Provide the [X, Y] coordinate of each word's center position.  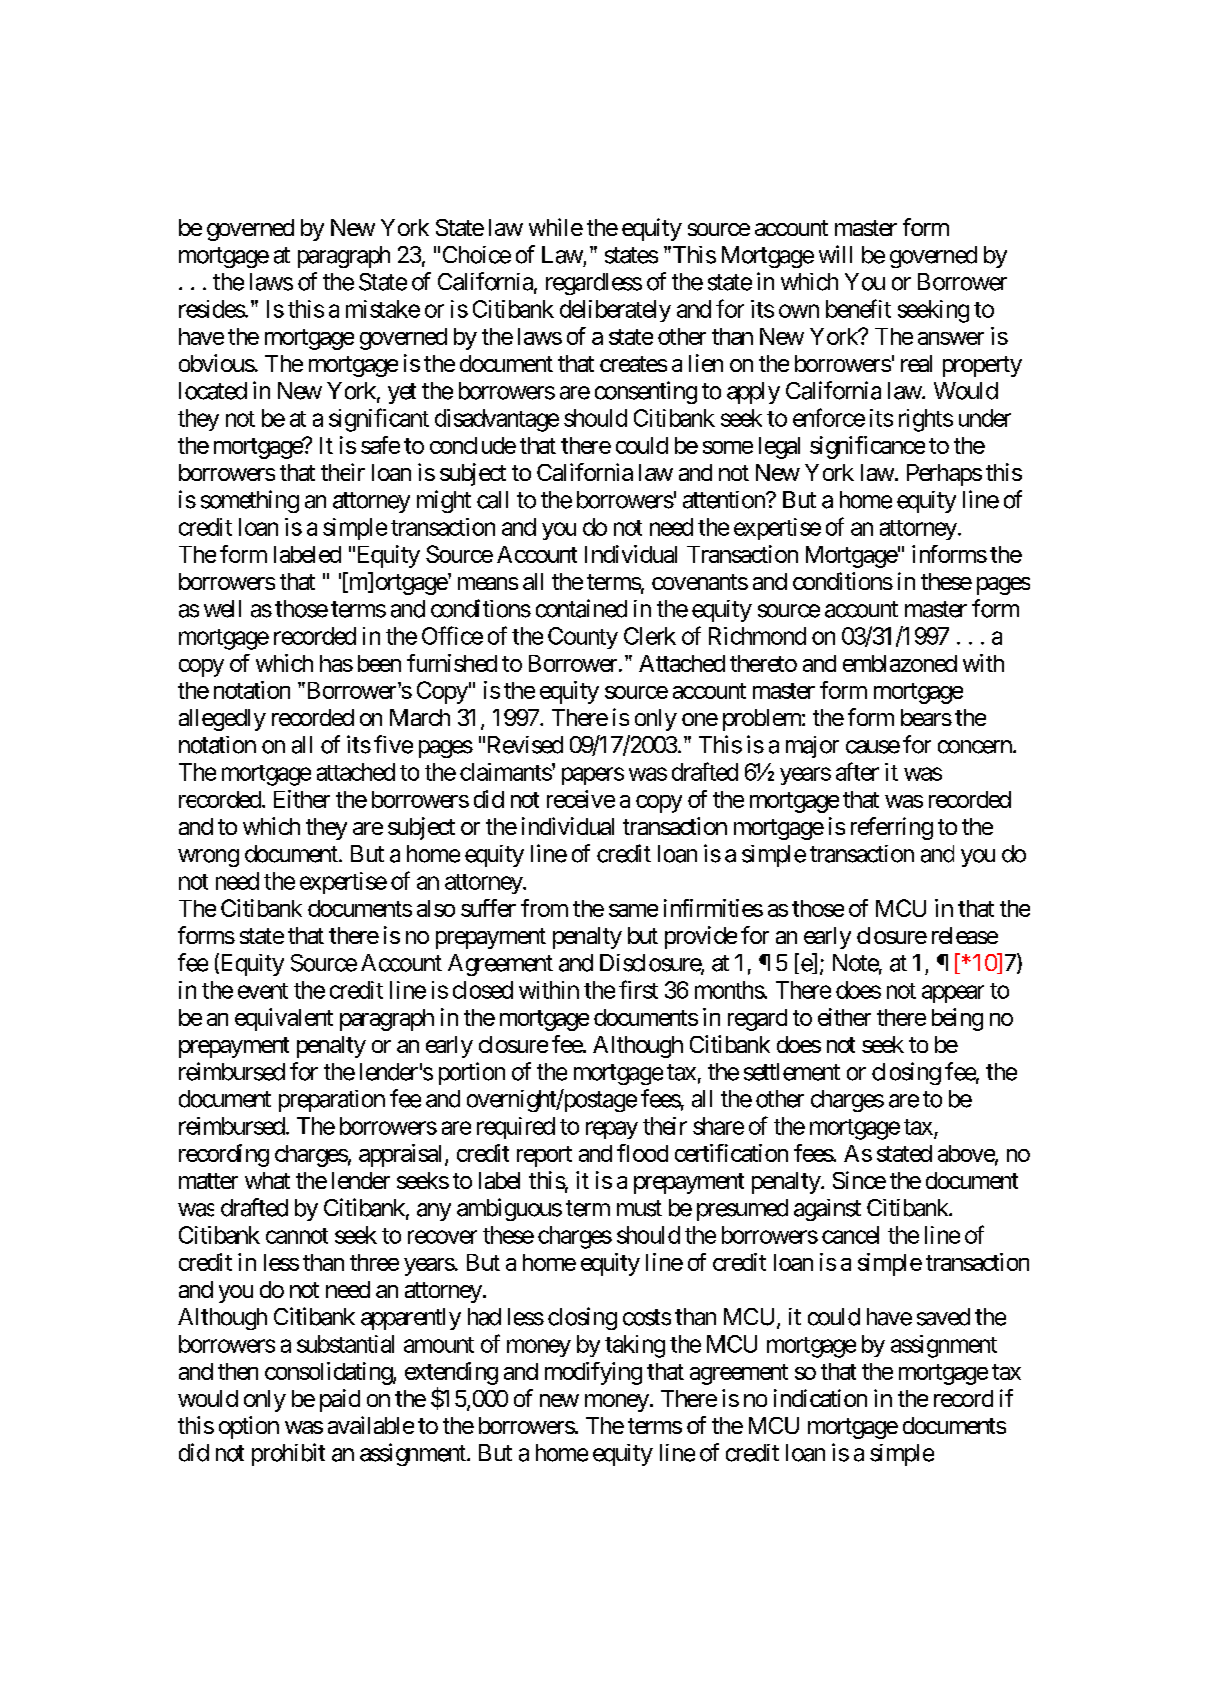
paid [340, 1400]
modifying [593, 1373]
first [638, 989]
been [379, 663]
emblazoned [900, 663]
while [556, 227]
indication [820, 1398]
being [957, 1019]
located [213, 391]
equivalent [284, 1019]
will [835, 254]
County [583, 638]
